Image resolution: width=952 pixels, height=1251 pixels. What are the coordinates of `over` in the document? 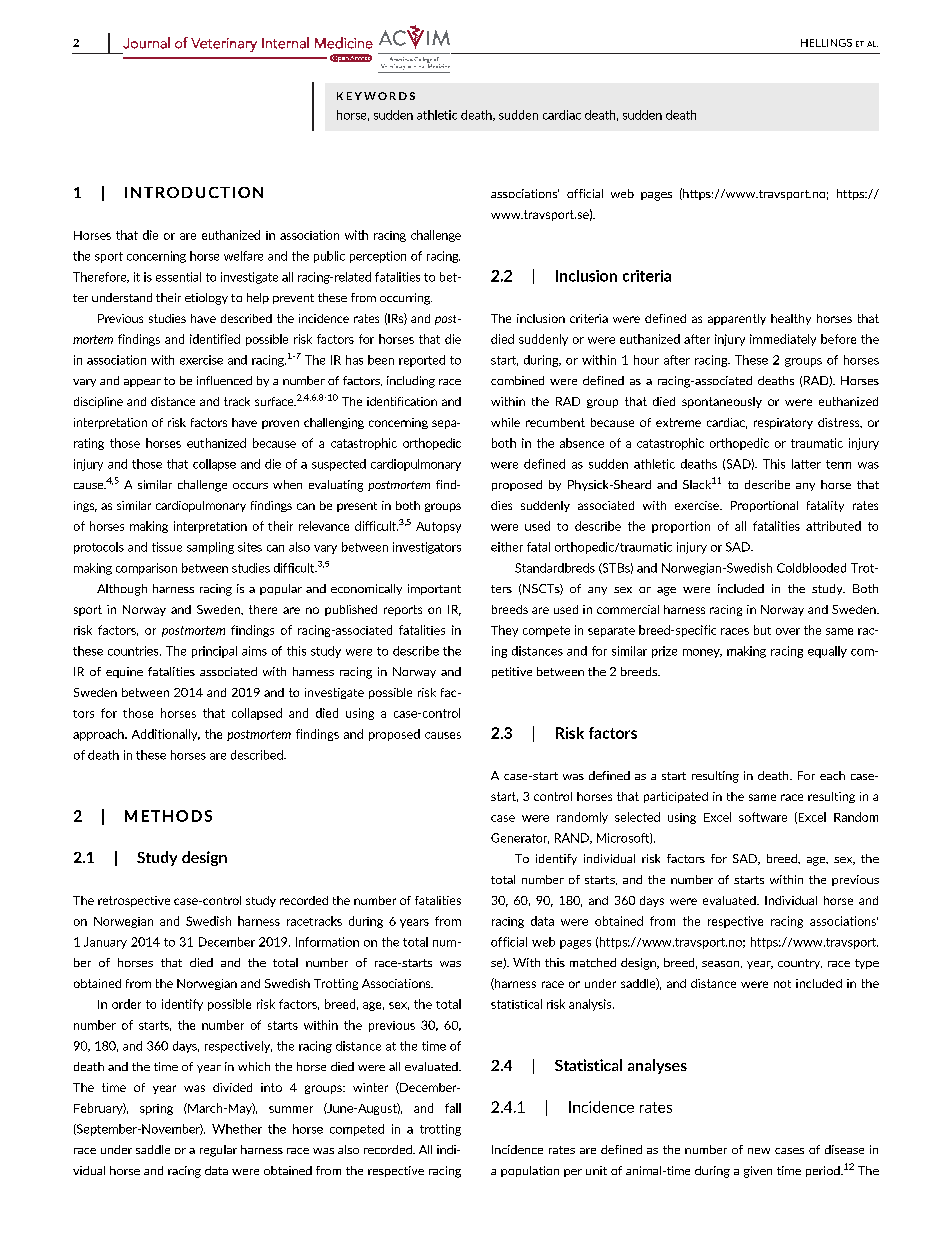 It's located at (788, 631).
